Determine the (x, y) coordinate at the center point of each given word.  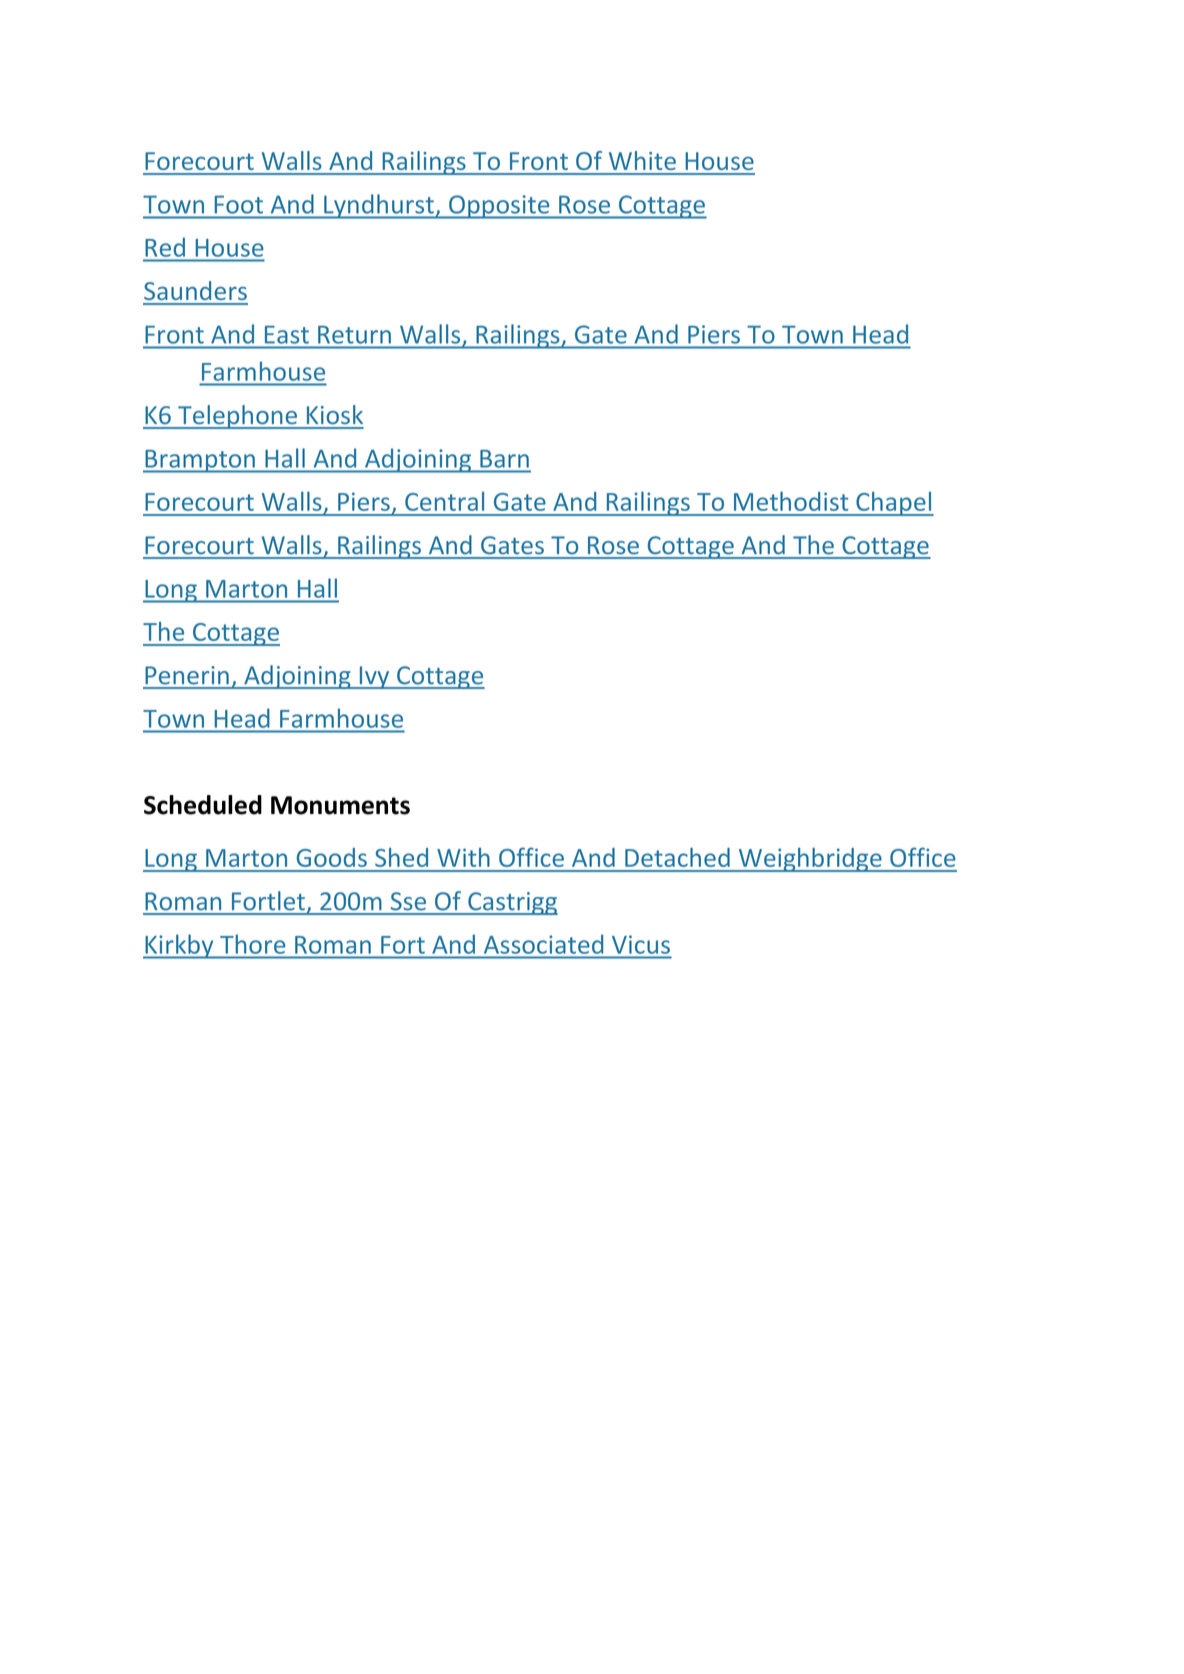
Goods (332, 857)
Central (444, 501)
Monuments (340, 805)
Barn (504, 459)
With (463, 857)
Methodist (791, 501)
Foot (239, 205)
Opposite (499, 207)
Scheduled (203, 805)
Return (354, 335)
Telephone (237, 417)
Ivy (374, 677)
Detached (677, 857)
